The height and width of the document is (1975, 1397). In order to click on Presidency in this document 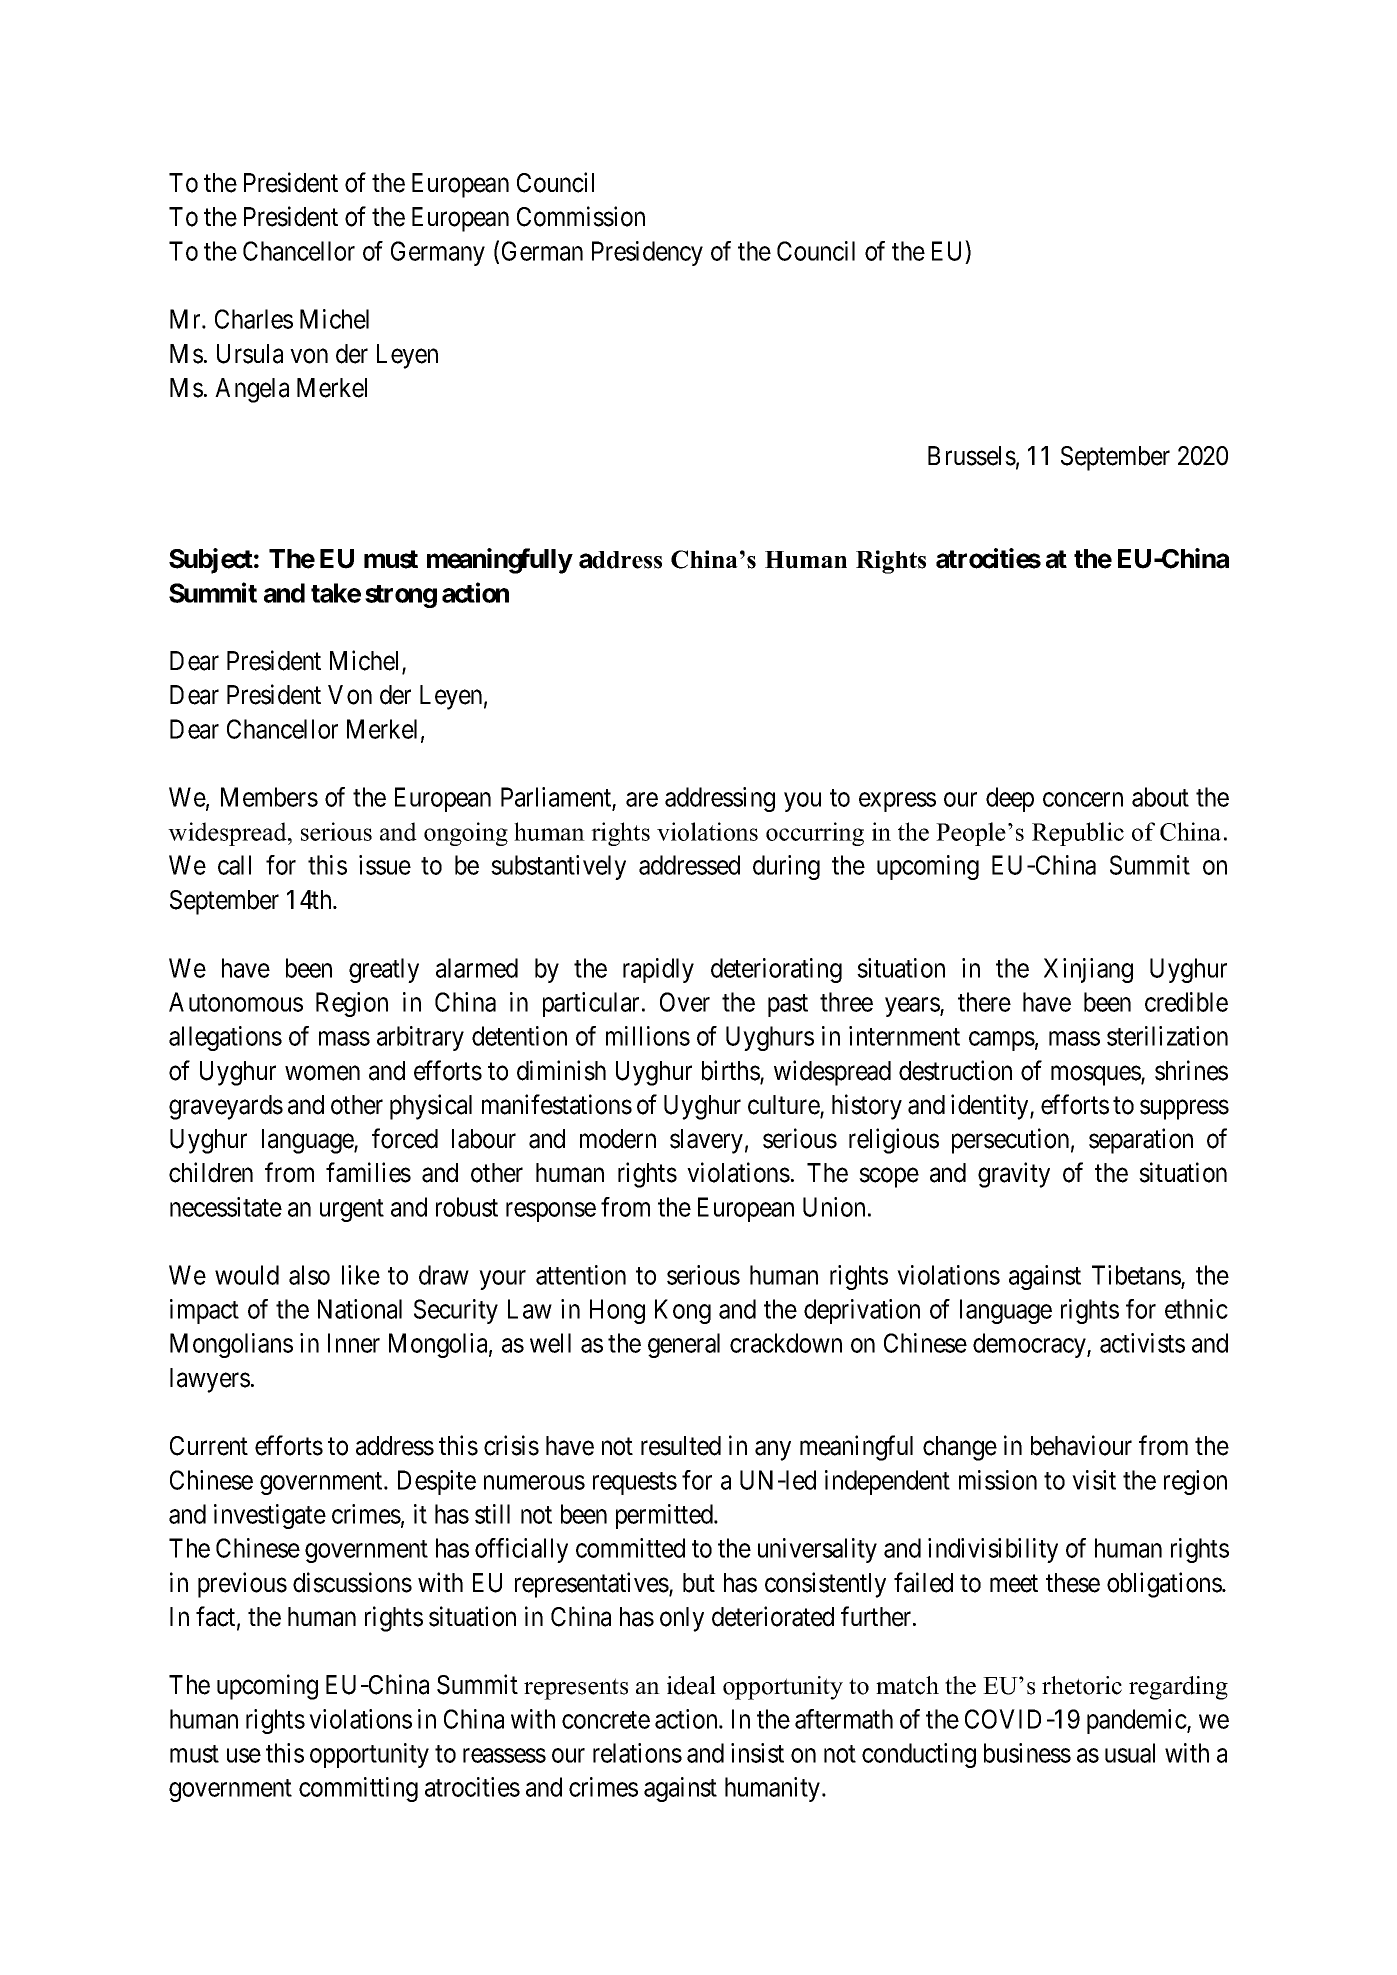, I will do `click(647, 253)`.
